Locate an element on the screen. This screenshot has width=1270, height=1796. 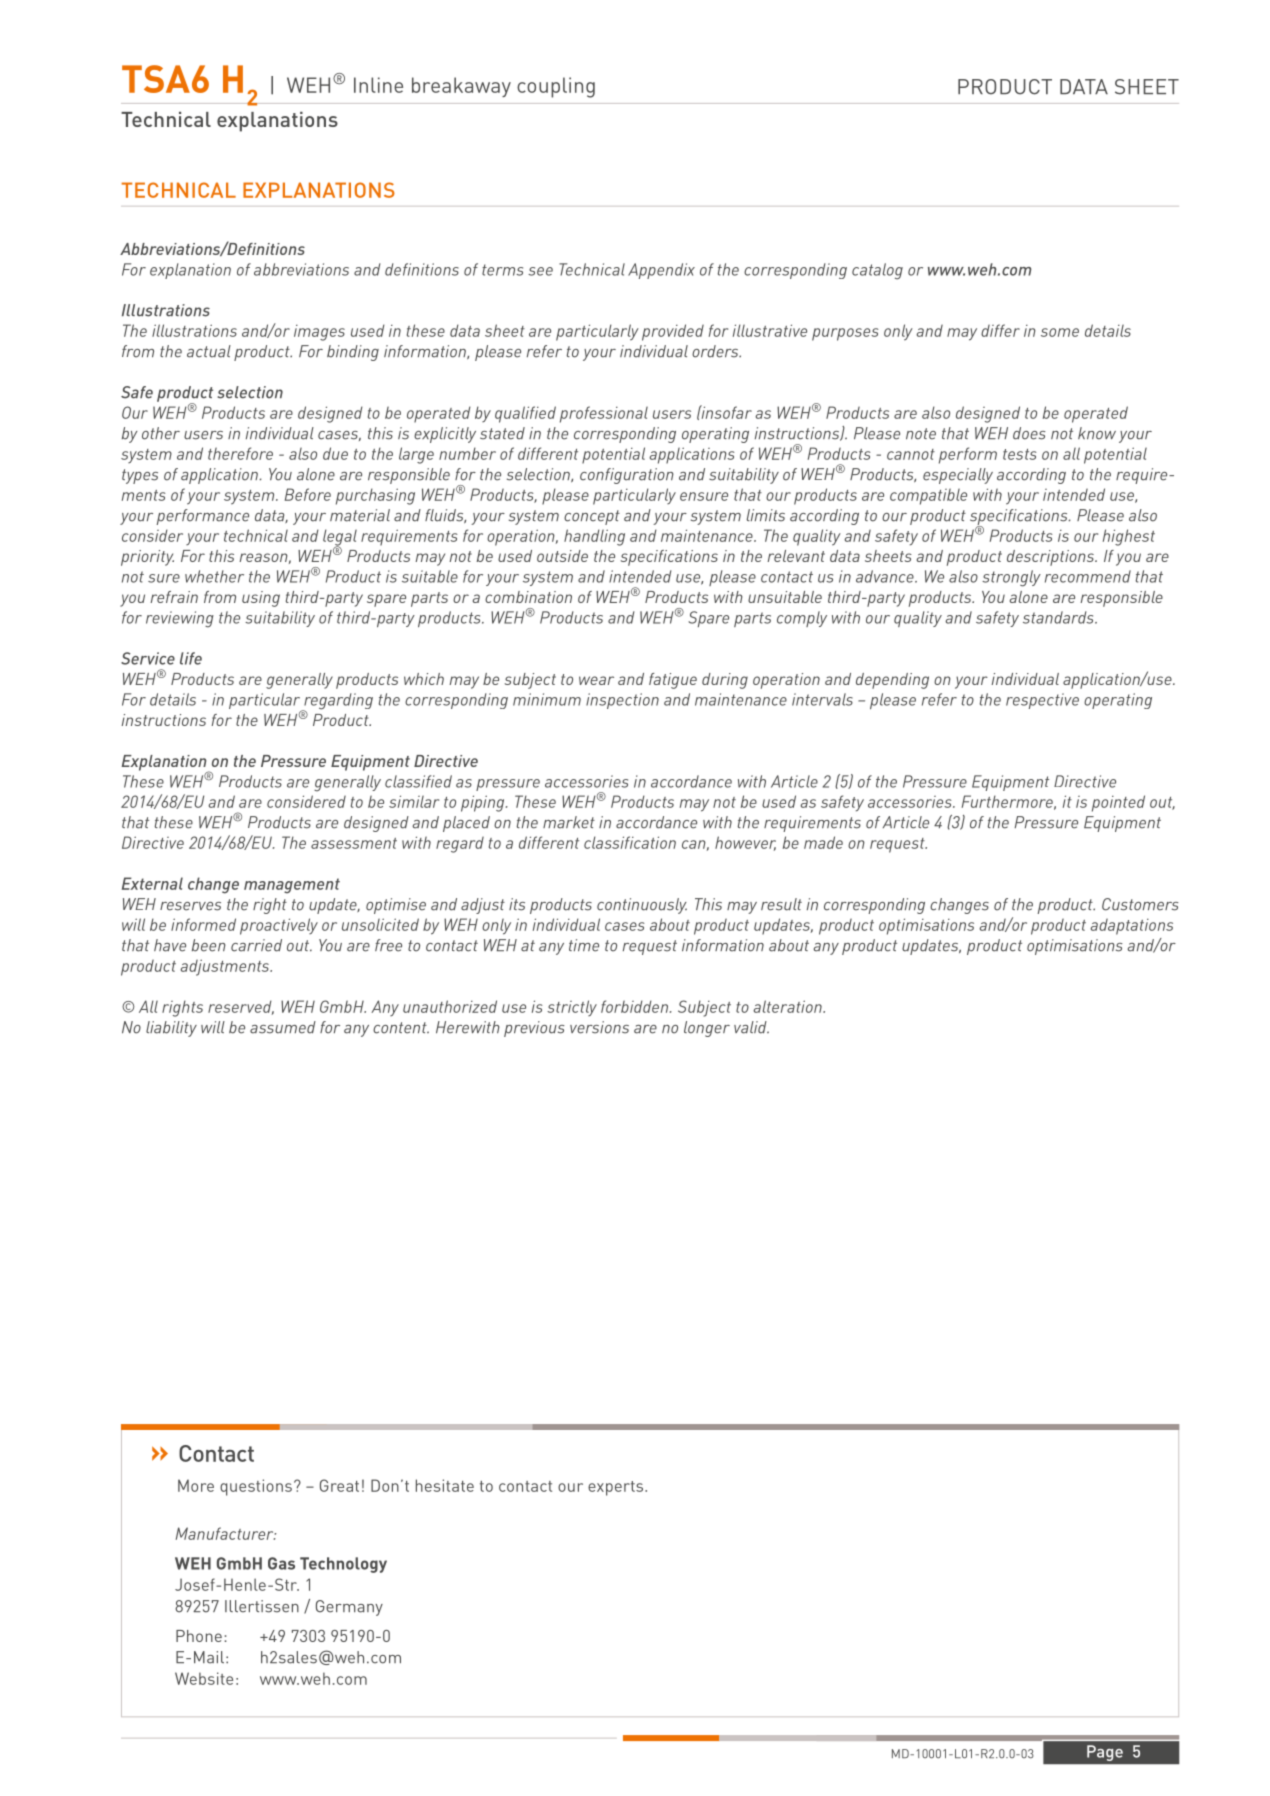
Inline is located at coordinates (378, 85).
